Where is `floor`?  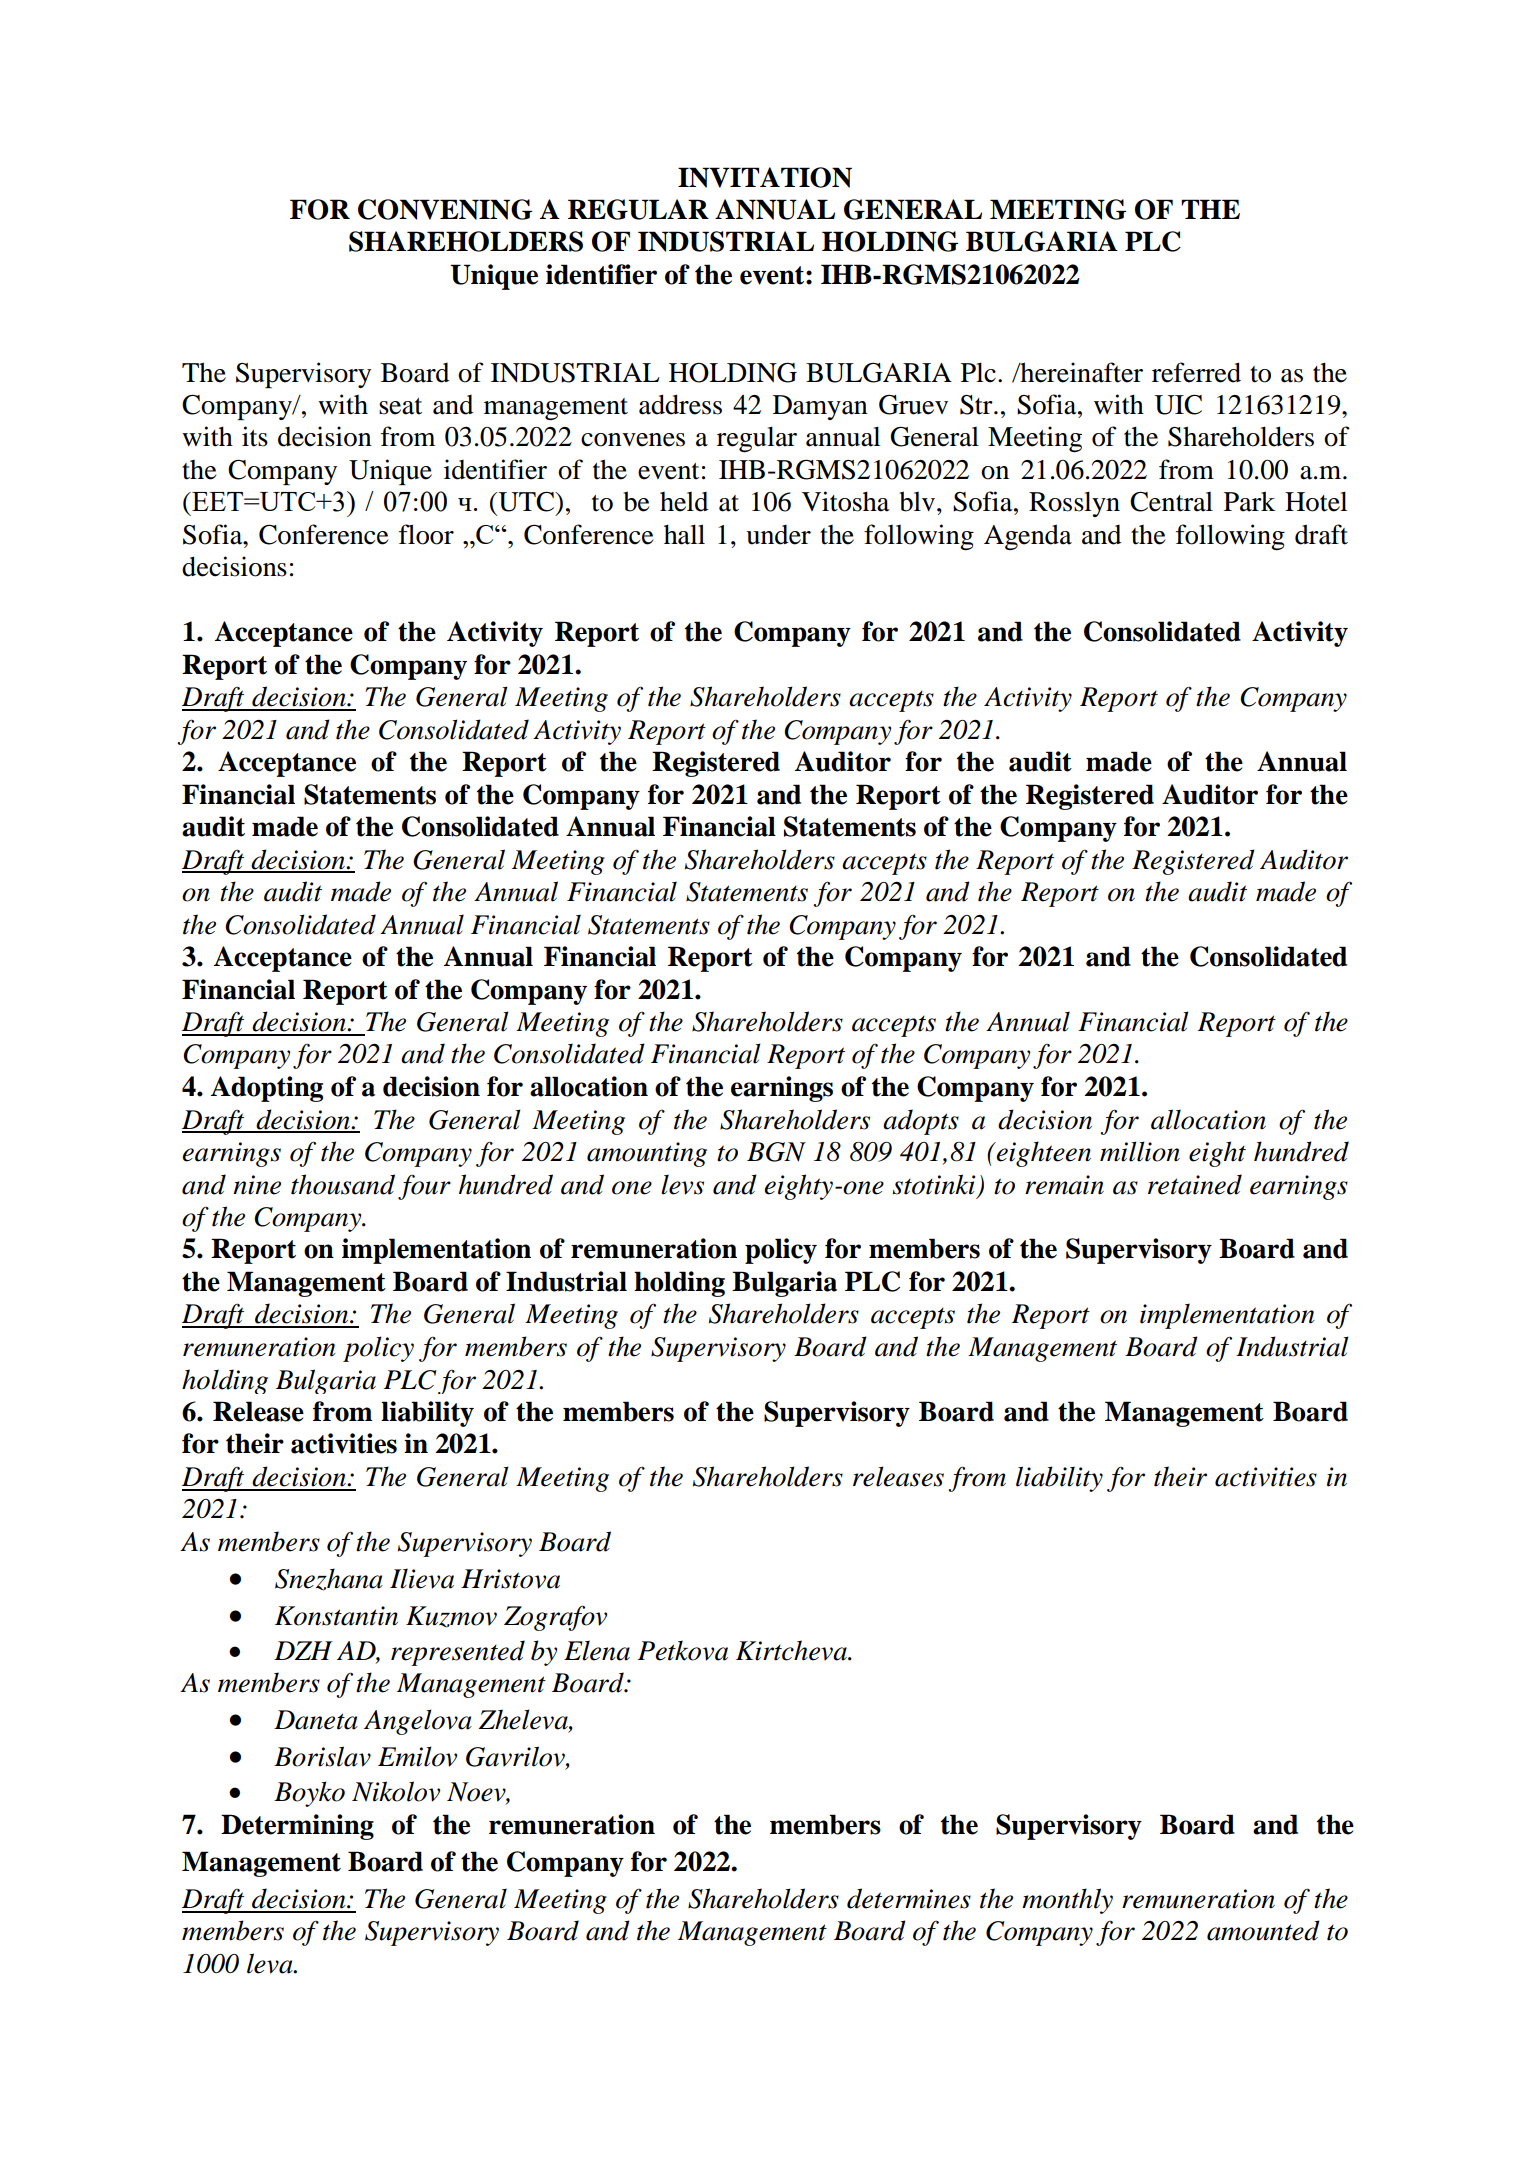 floor is located at coordinates (426, 534).
